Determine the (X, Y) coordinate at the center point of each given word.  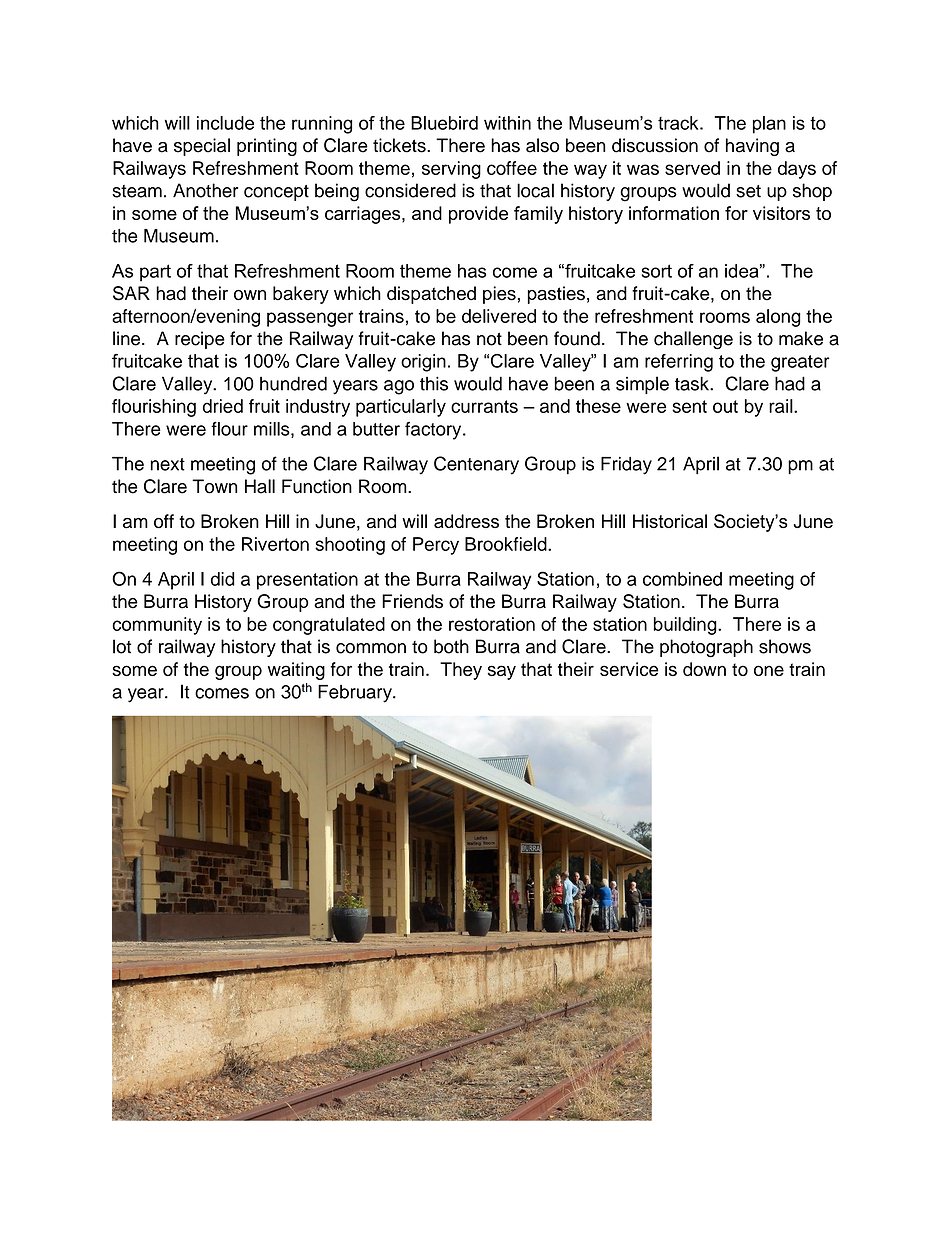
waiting (296, 671)
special (202, 147)
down (704, 669)
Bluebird (444, 123)
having (752, 147)
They (461, 671)
